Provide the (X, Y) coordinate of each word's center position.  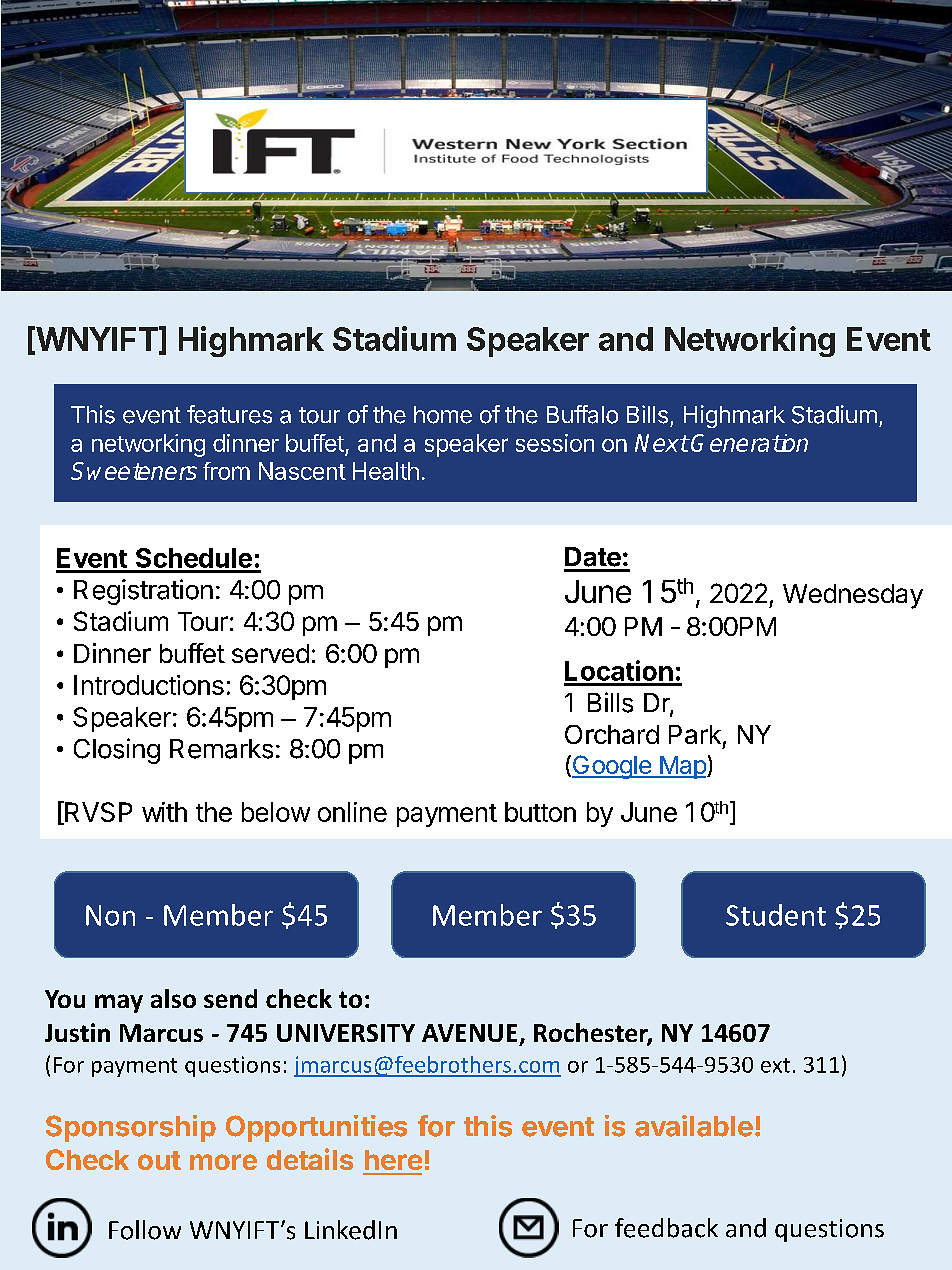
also (173, 998)
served (270, 653)
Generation (749, 443)
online (352, 812)
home (443, 415)
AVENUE (469, 1033)
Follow (145, 1230)
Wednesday (853, 596)
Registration (143, 592)
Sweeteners (134, 471)
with (164, 812)
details (310, 1159)
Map (682, 767)
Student (776, 915)
